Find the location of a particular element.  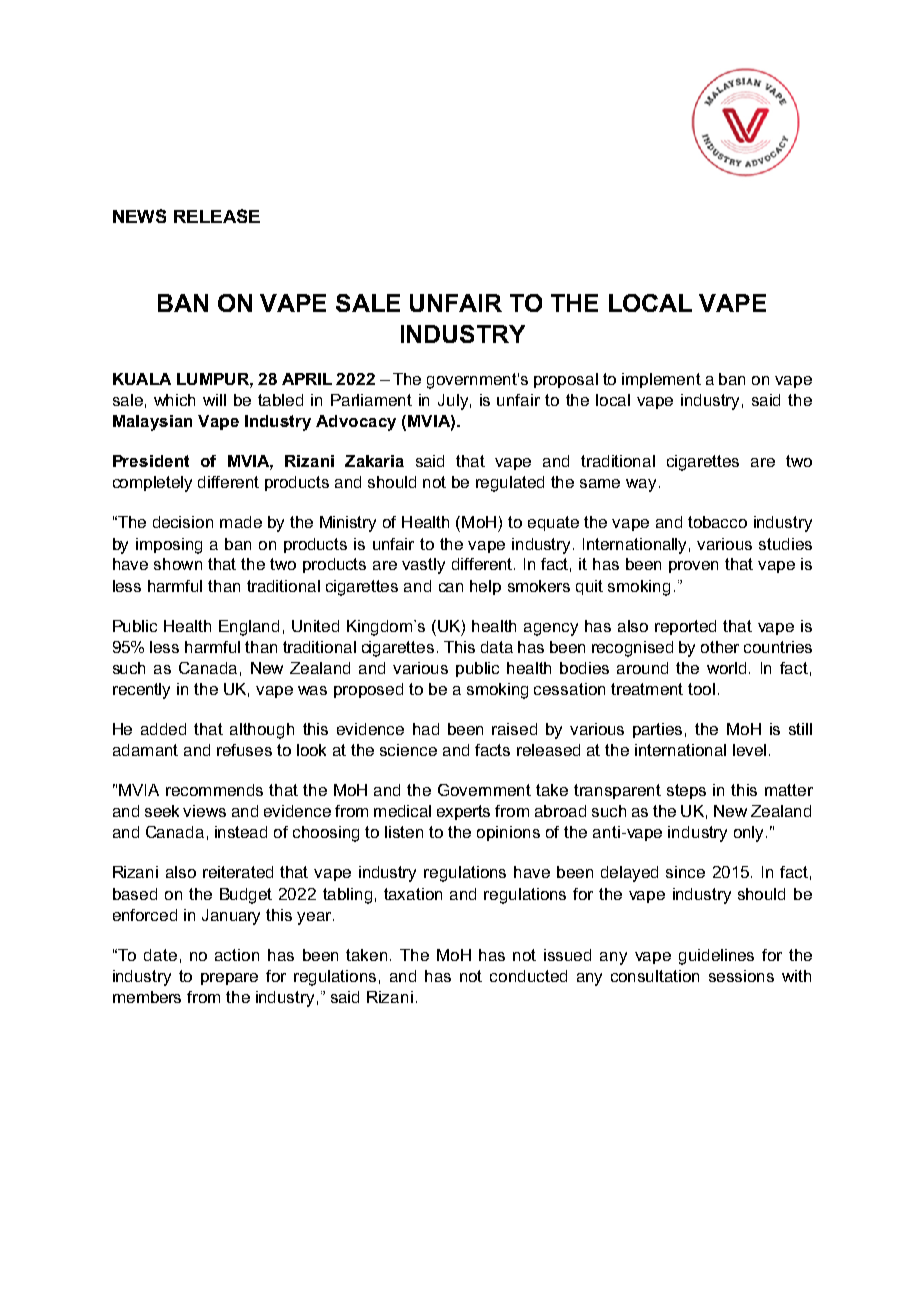

NEWS is located at coordinates (139, 216).
